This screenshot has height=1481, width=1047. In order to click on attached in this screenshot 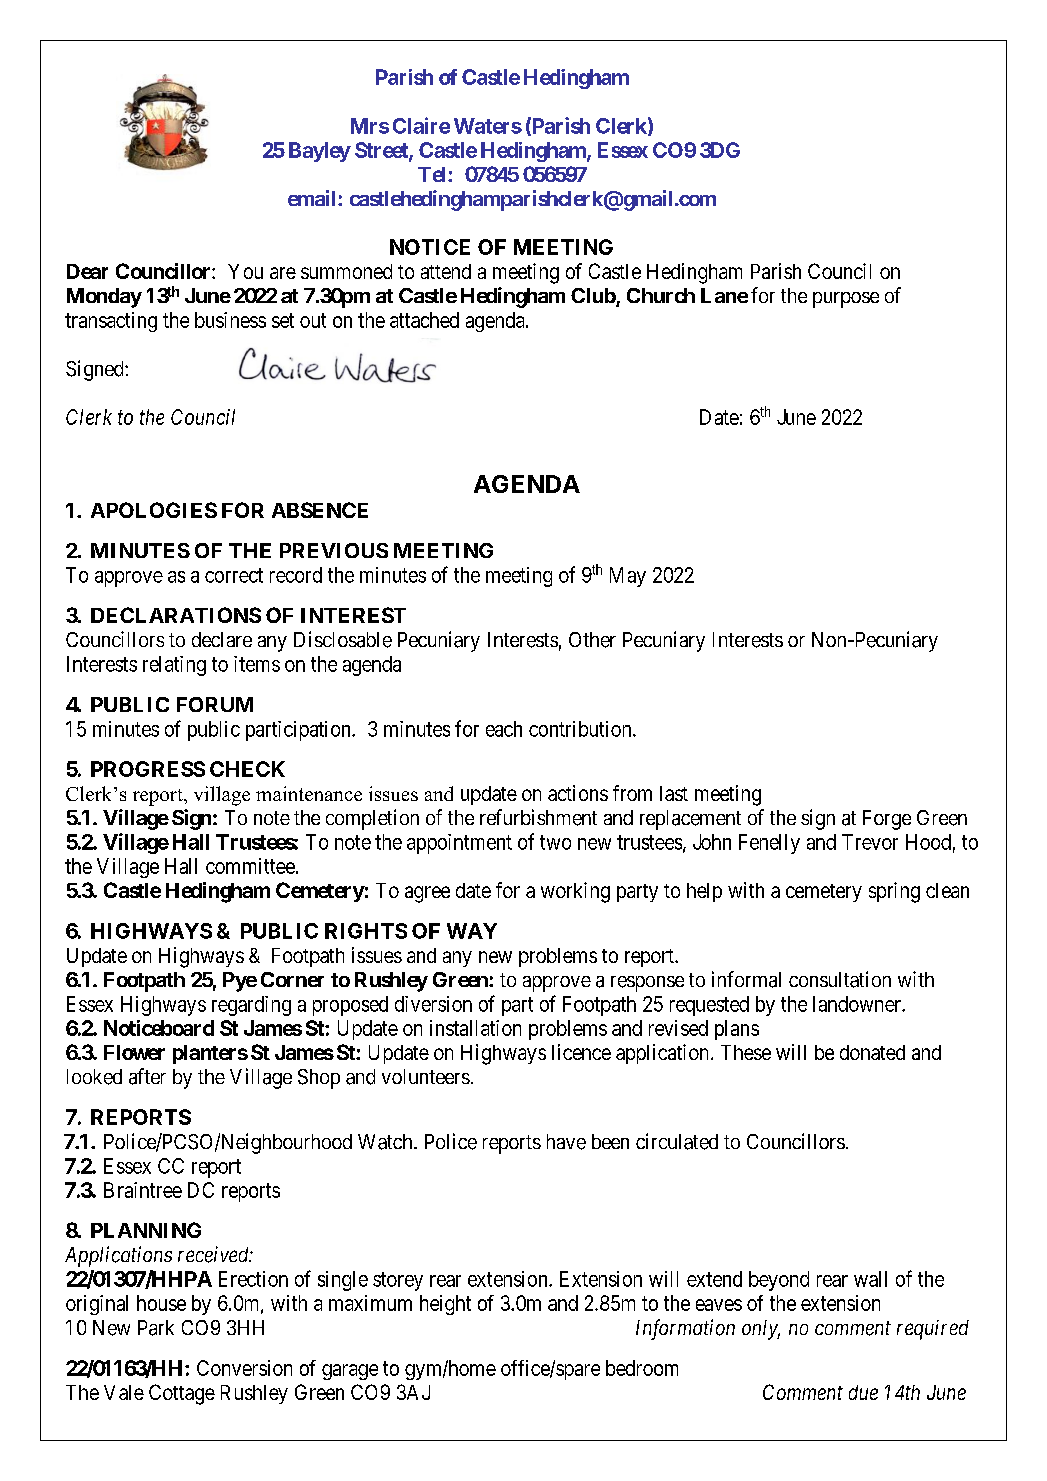, I will do `click(424, 320)`.
